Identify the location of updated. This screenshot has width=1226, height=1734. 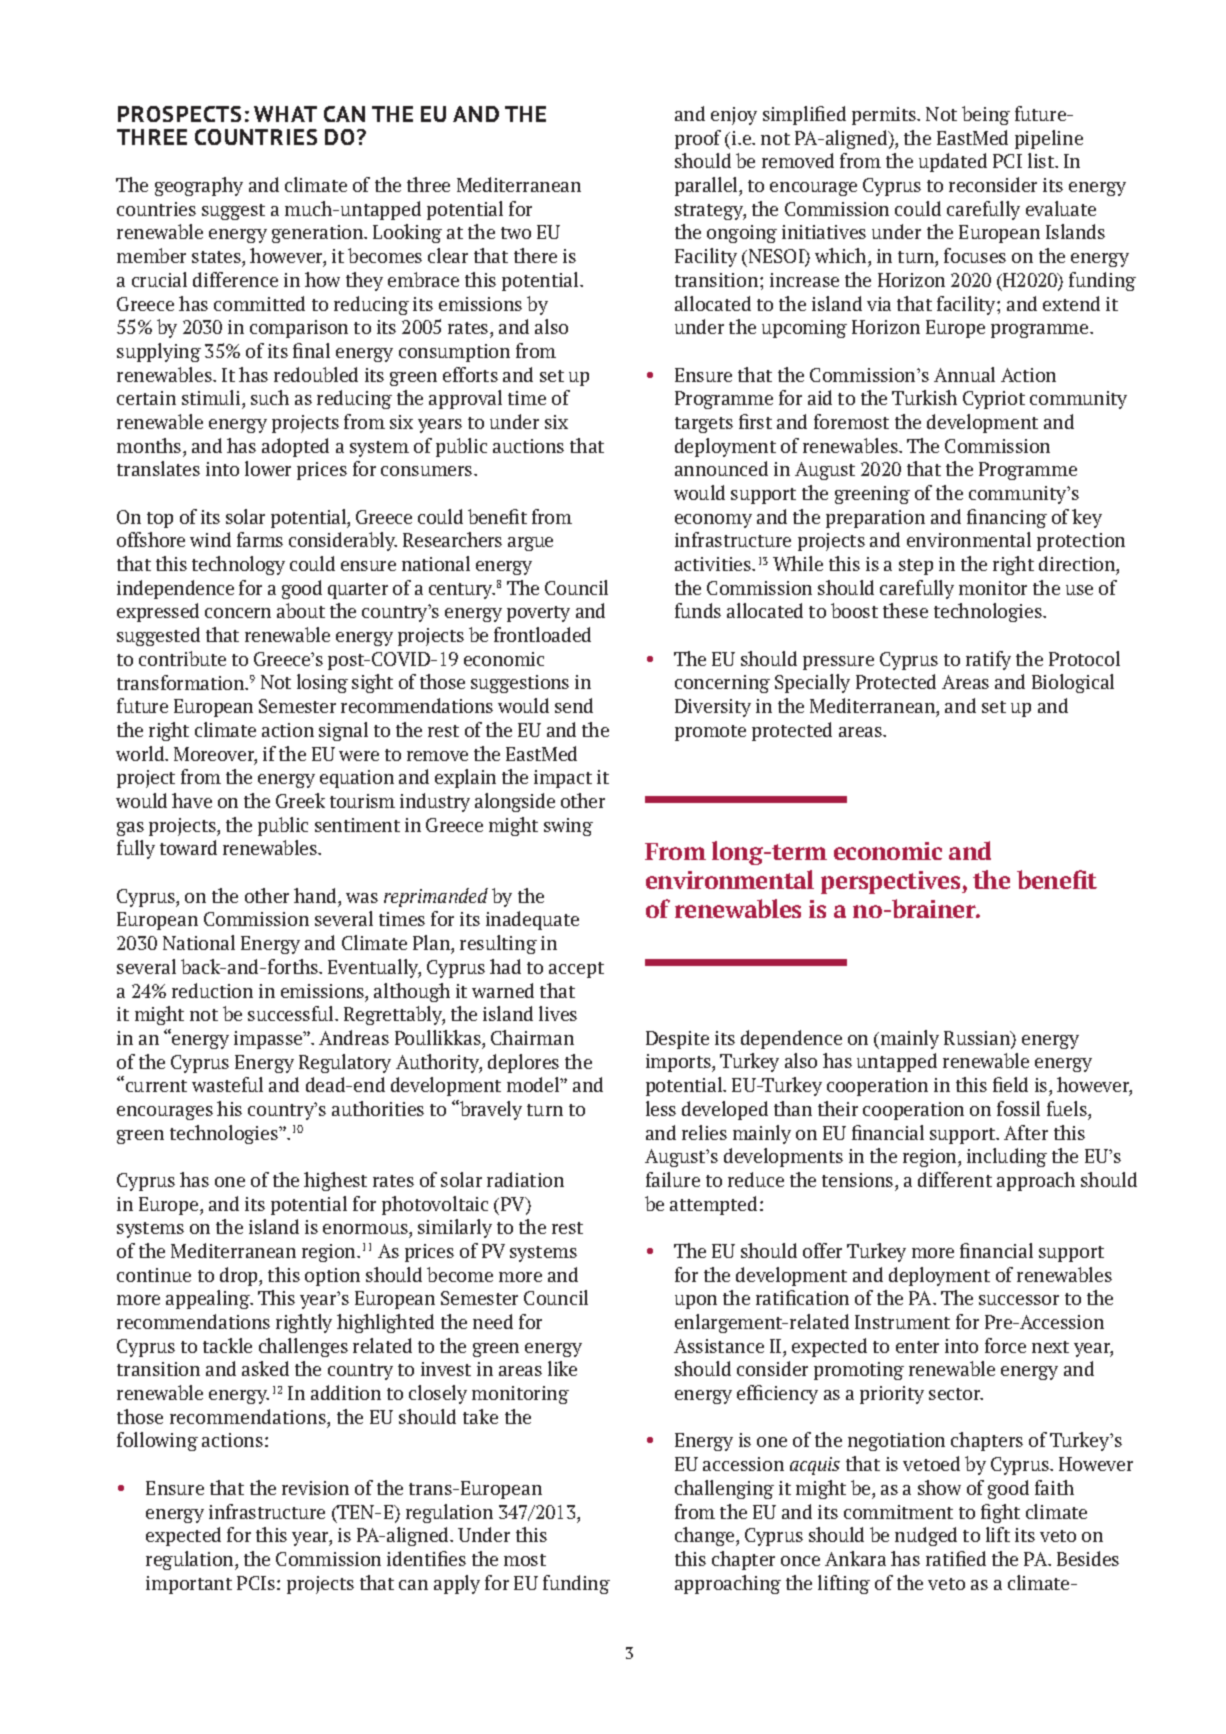
(953, 162).
